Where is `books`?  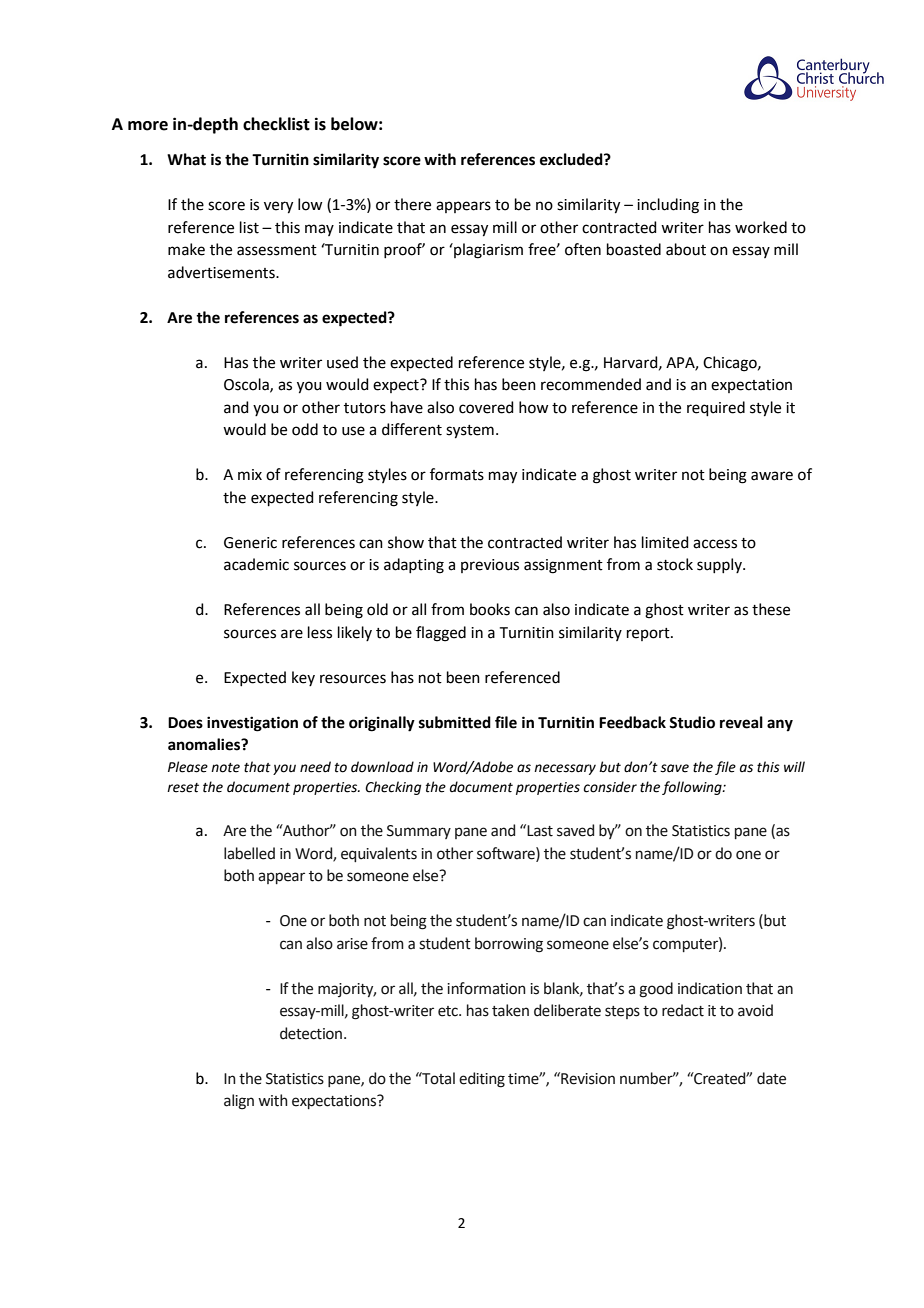 books is located at coordinates (490, 609).
